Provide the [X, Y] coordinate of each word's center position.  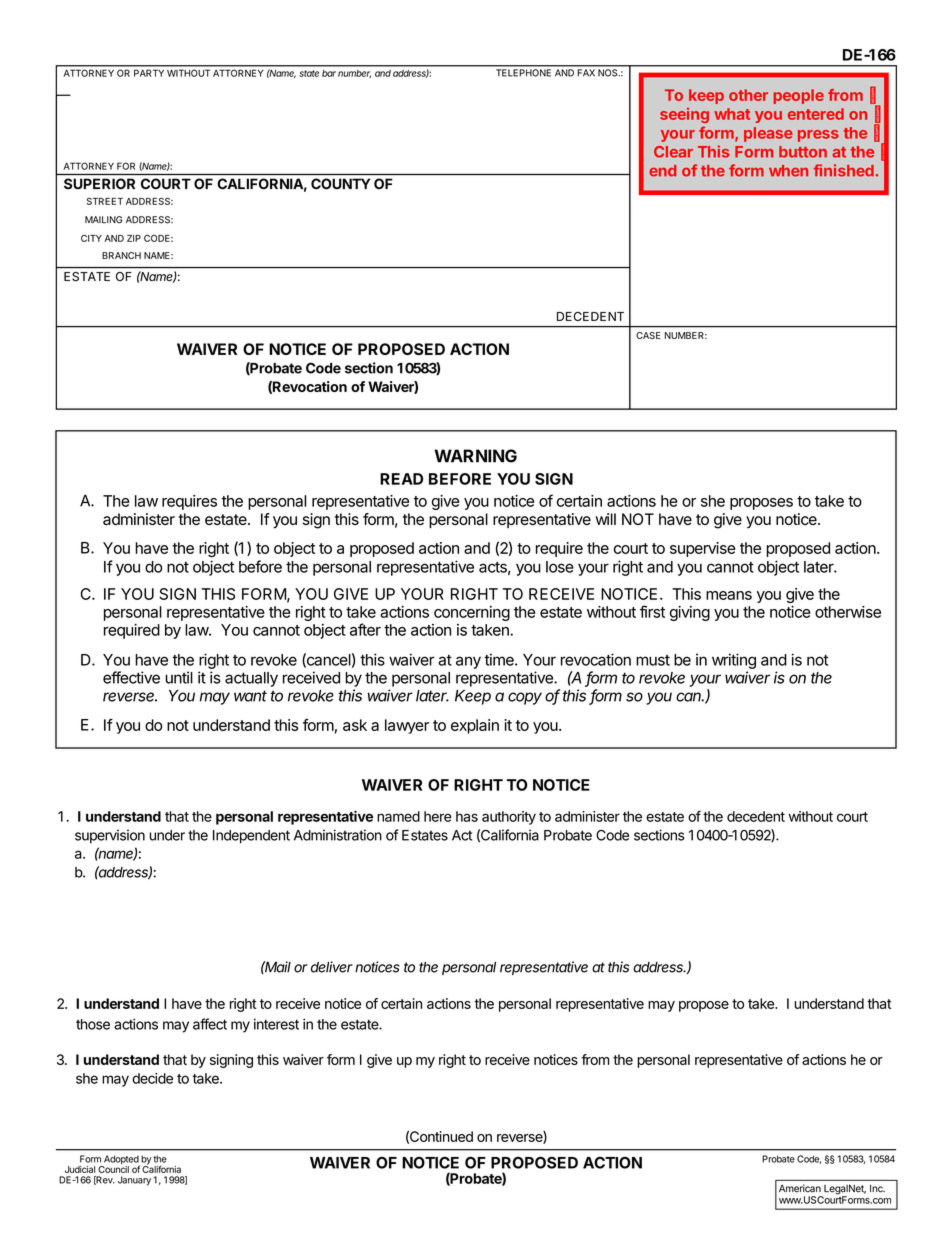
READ [401, 479]
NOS [609, 73]
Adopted [121, 1161]
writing [734, 661]
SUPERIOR [99, 183]
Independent [251, 837]
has [467, 816]
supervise [702, 549]
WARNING [475, 456]
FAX [586, 72]
